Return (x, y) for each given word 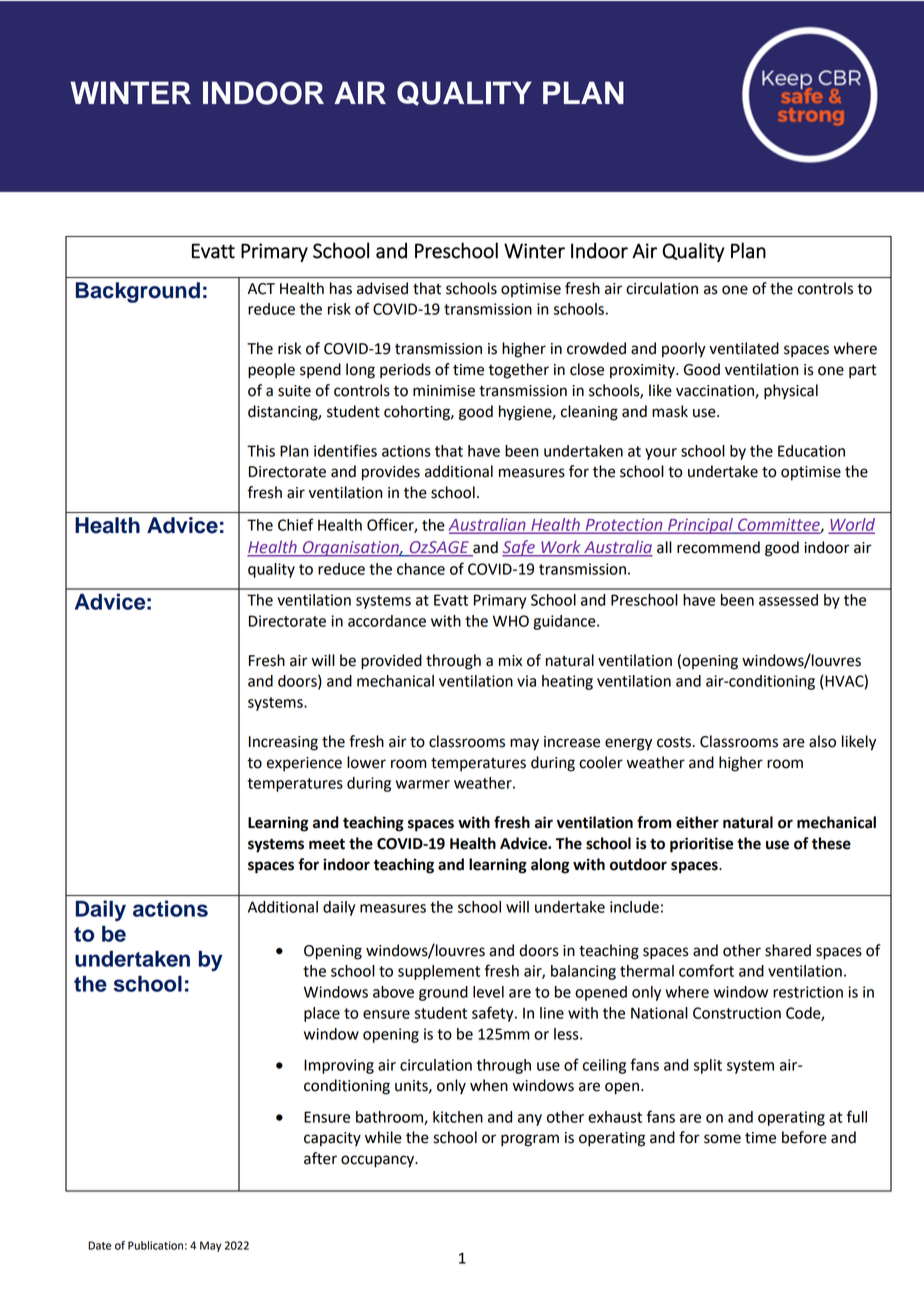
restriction (808, 992)
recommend (718, 547)
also (822, 741)
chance (421, 569)
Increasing (283, 743)
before (804, 1137)
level (488, 992)
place (322, 1014)
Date (99, 1245)
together (518, 371)
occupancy (379, 1161)
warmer (423, 784)
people (271, 371)
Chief (296, 524)
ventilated (744, 348)
